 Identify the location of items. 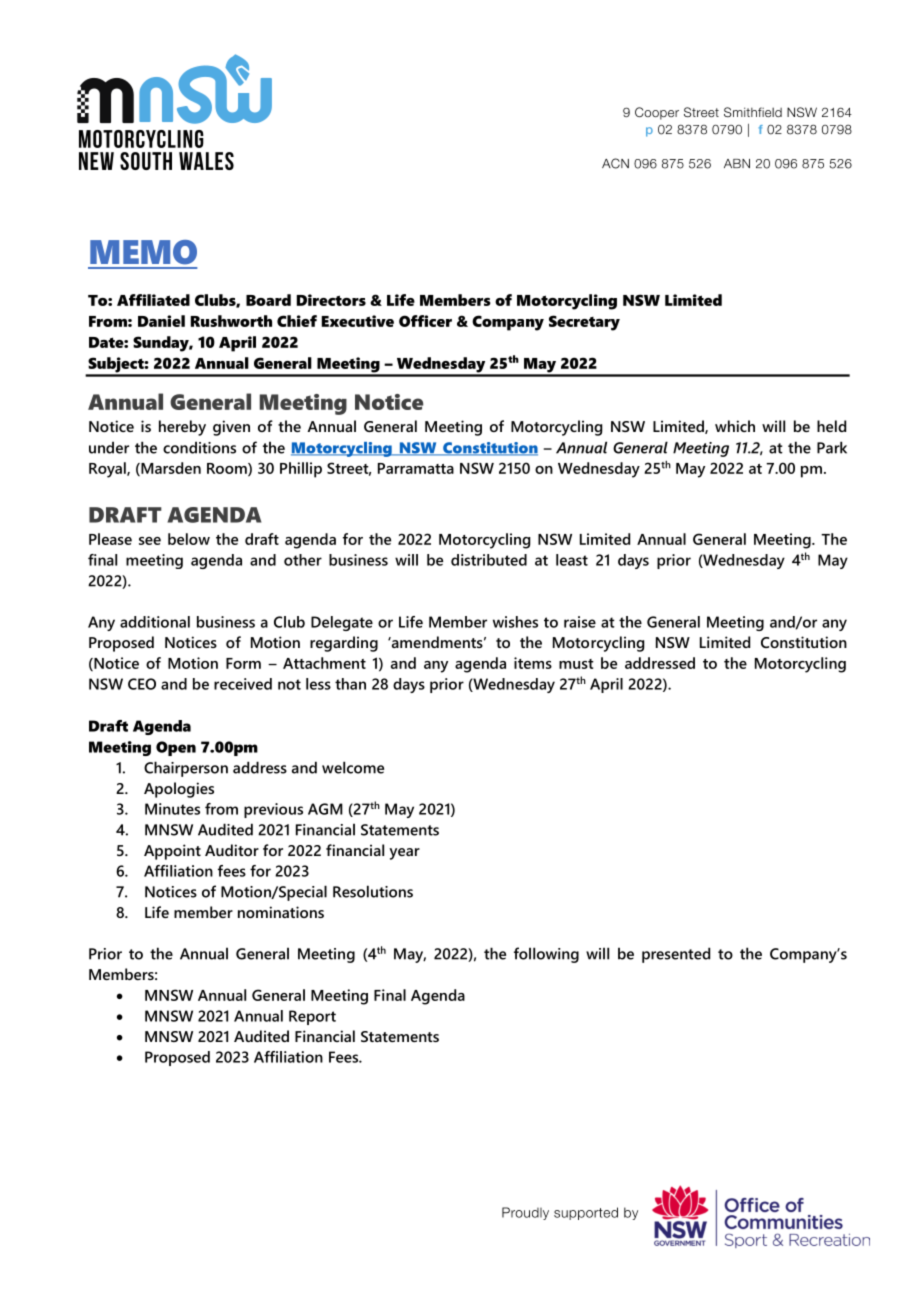
(533, 663).
